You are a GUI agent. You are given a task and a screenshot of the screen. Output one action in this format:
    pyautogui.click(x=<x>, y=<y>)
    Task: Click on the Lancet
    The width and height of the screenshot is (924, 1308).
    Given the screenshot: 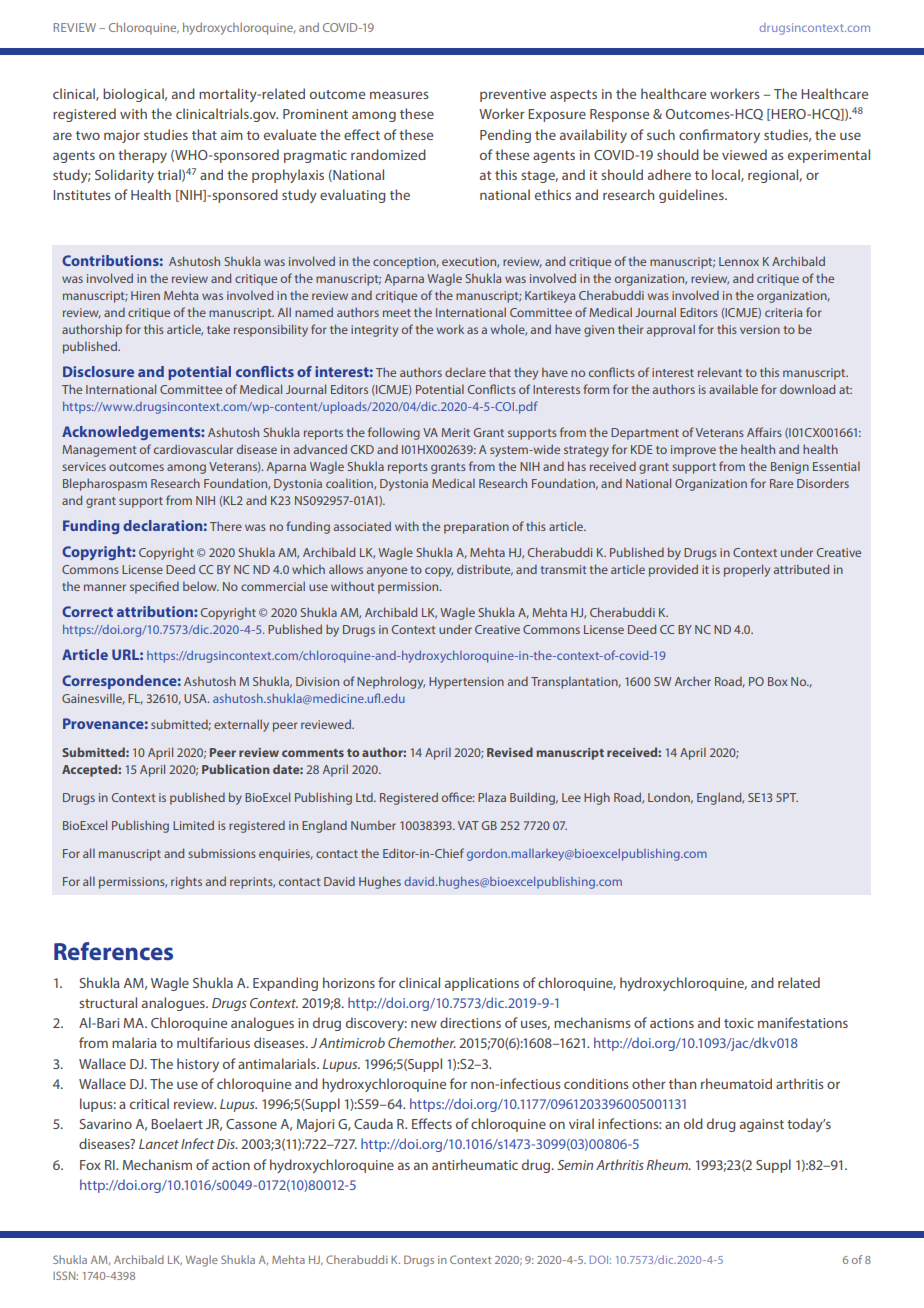 What is the action you would take?
    pyautogui.click(x=159, y=1144)
